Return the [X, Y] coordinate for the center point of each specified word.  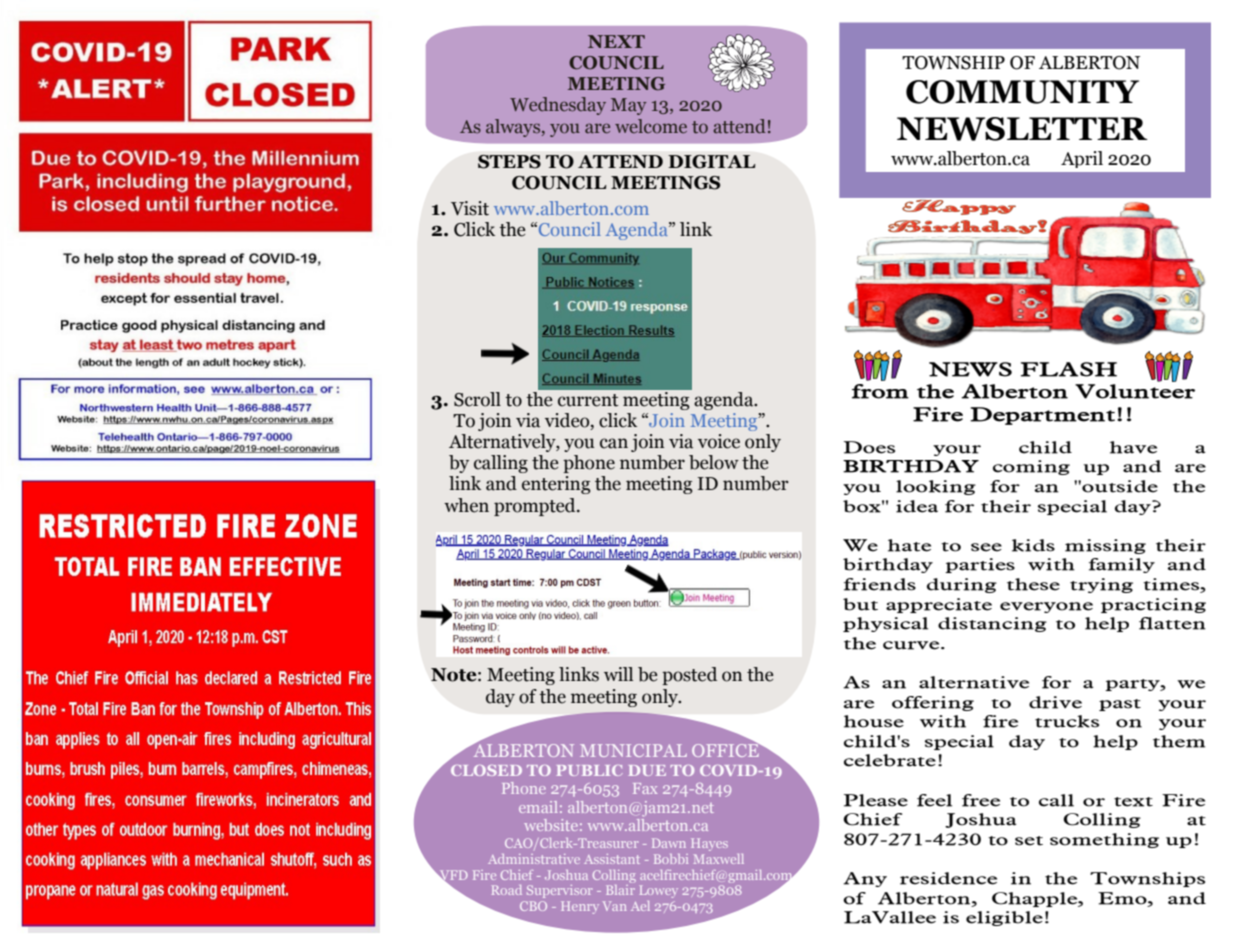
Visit [470, 208]
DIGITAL [712, 162]
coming [1031, 467]
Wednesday [558, 106]
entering [556, 485]
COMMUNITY [1022, 92]
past [1120, 705]
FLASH [1069, 369]
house [874, 721]
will [618, 674]
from [880, 391]
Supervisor [559, 891]
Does [869, 447]
